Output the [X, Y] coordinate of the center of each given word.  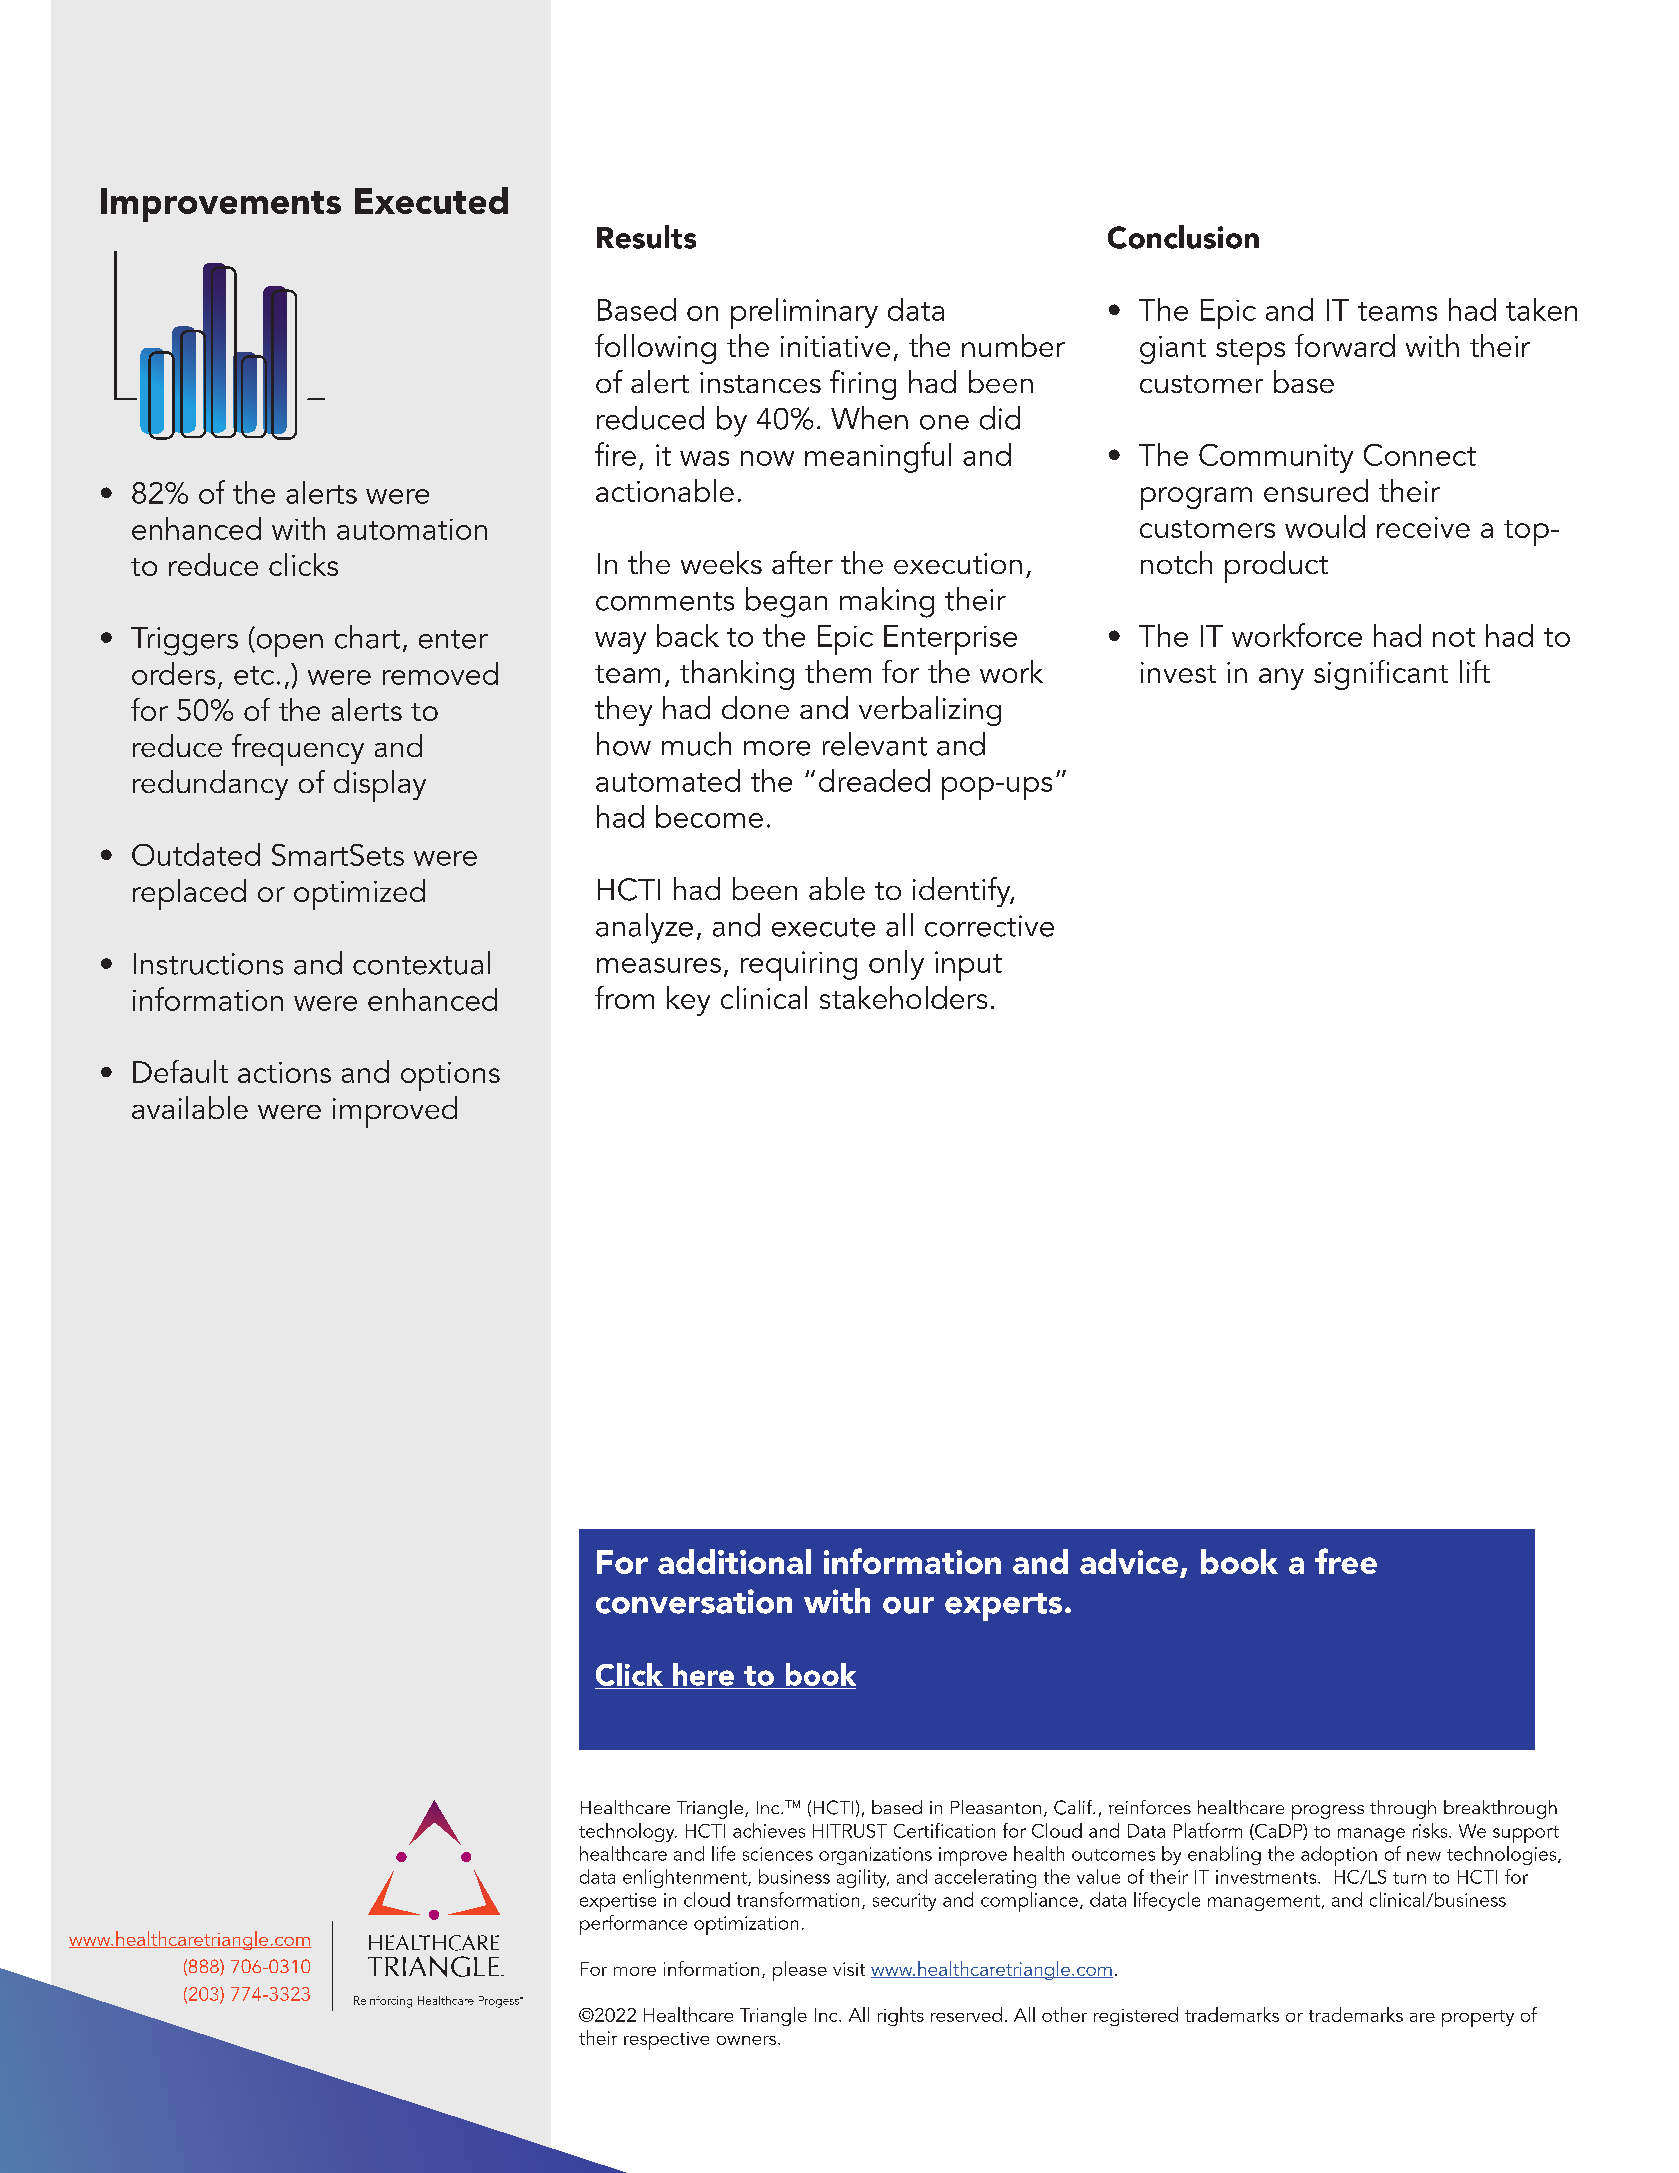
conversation [694, 1601]
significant [1381, 675]
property [1478, 2018]
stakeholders [903, 997]
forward [1345, 345]
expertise [618, 1902]
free [1346, 1561]
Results [646, 237]
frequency [298, 750]
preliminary [804, 313]
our [908, 1605]
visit [849, 1969]
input [968, 966]
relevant [875, 744]
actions [284, 1072]
